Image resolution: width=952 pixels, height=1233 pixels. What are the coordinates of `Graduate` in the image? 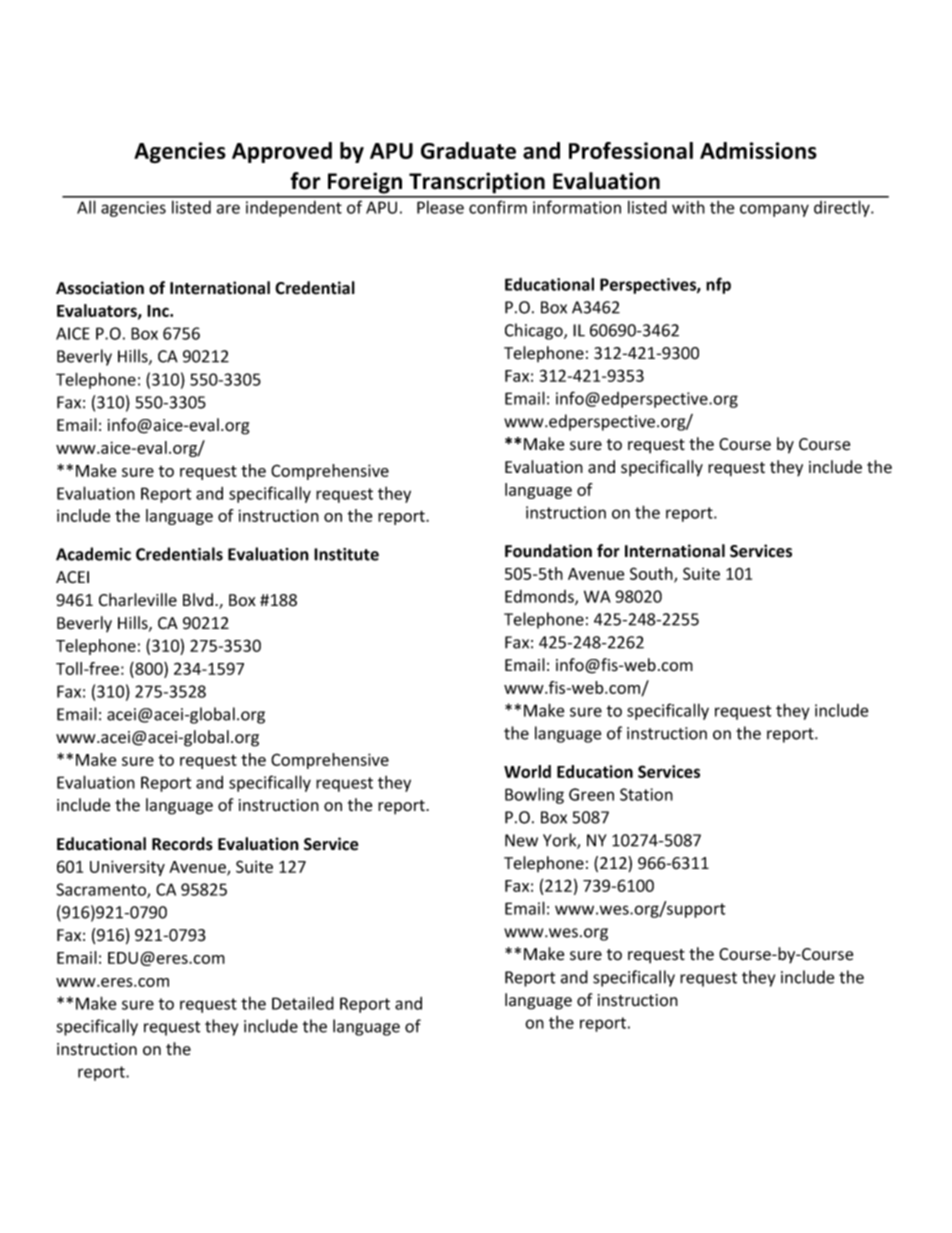 It's located at (468, 150).
